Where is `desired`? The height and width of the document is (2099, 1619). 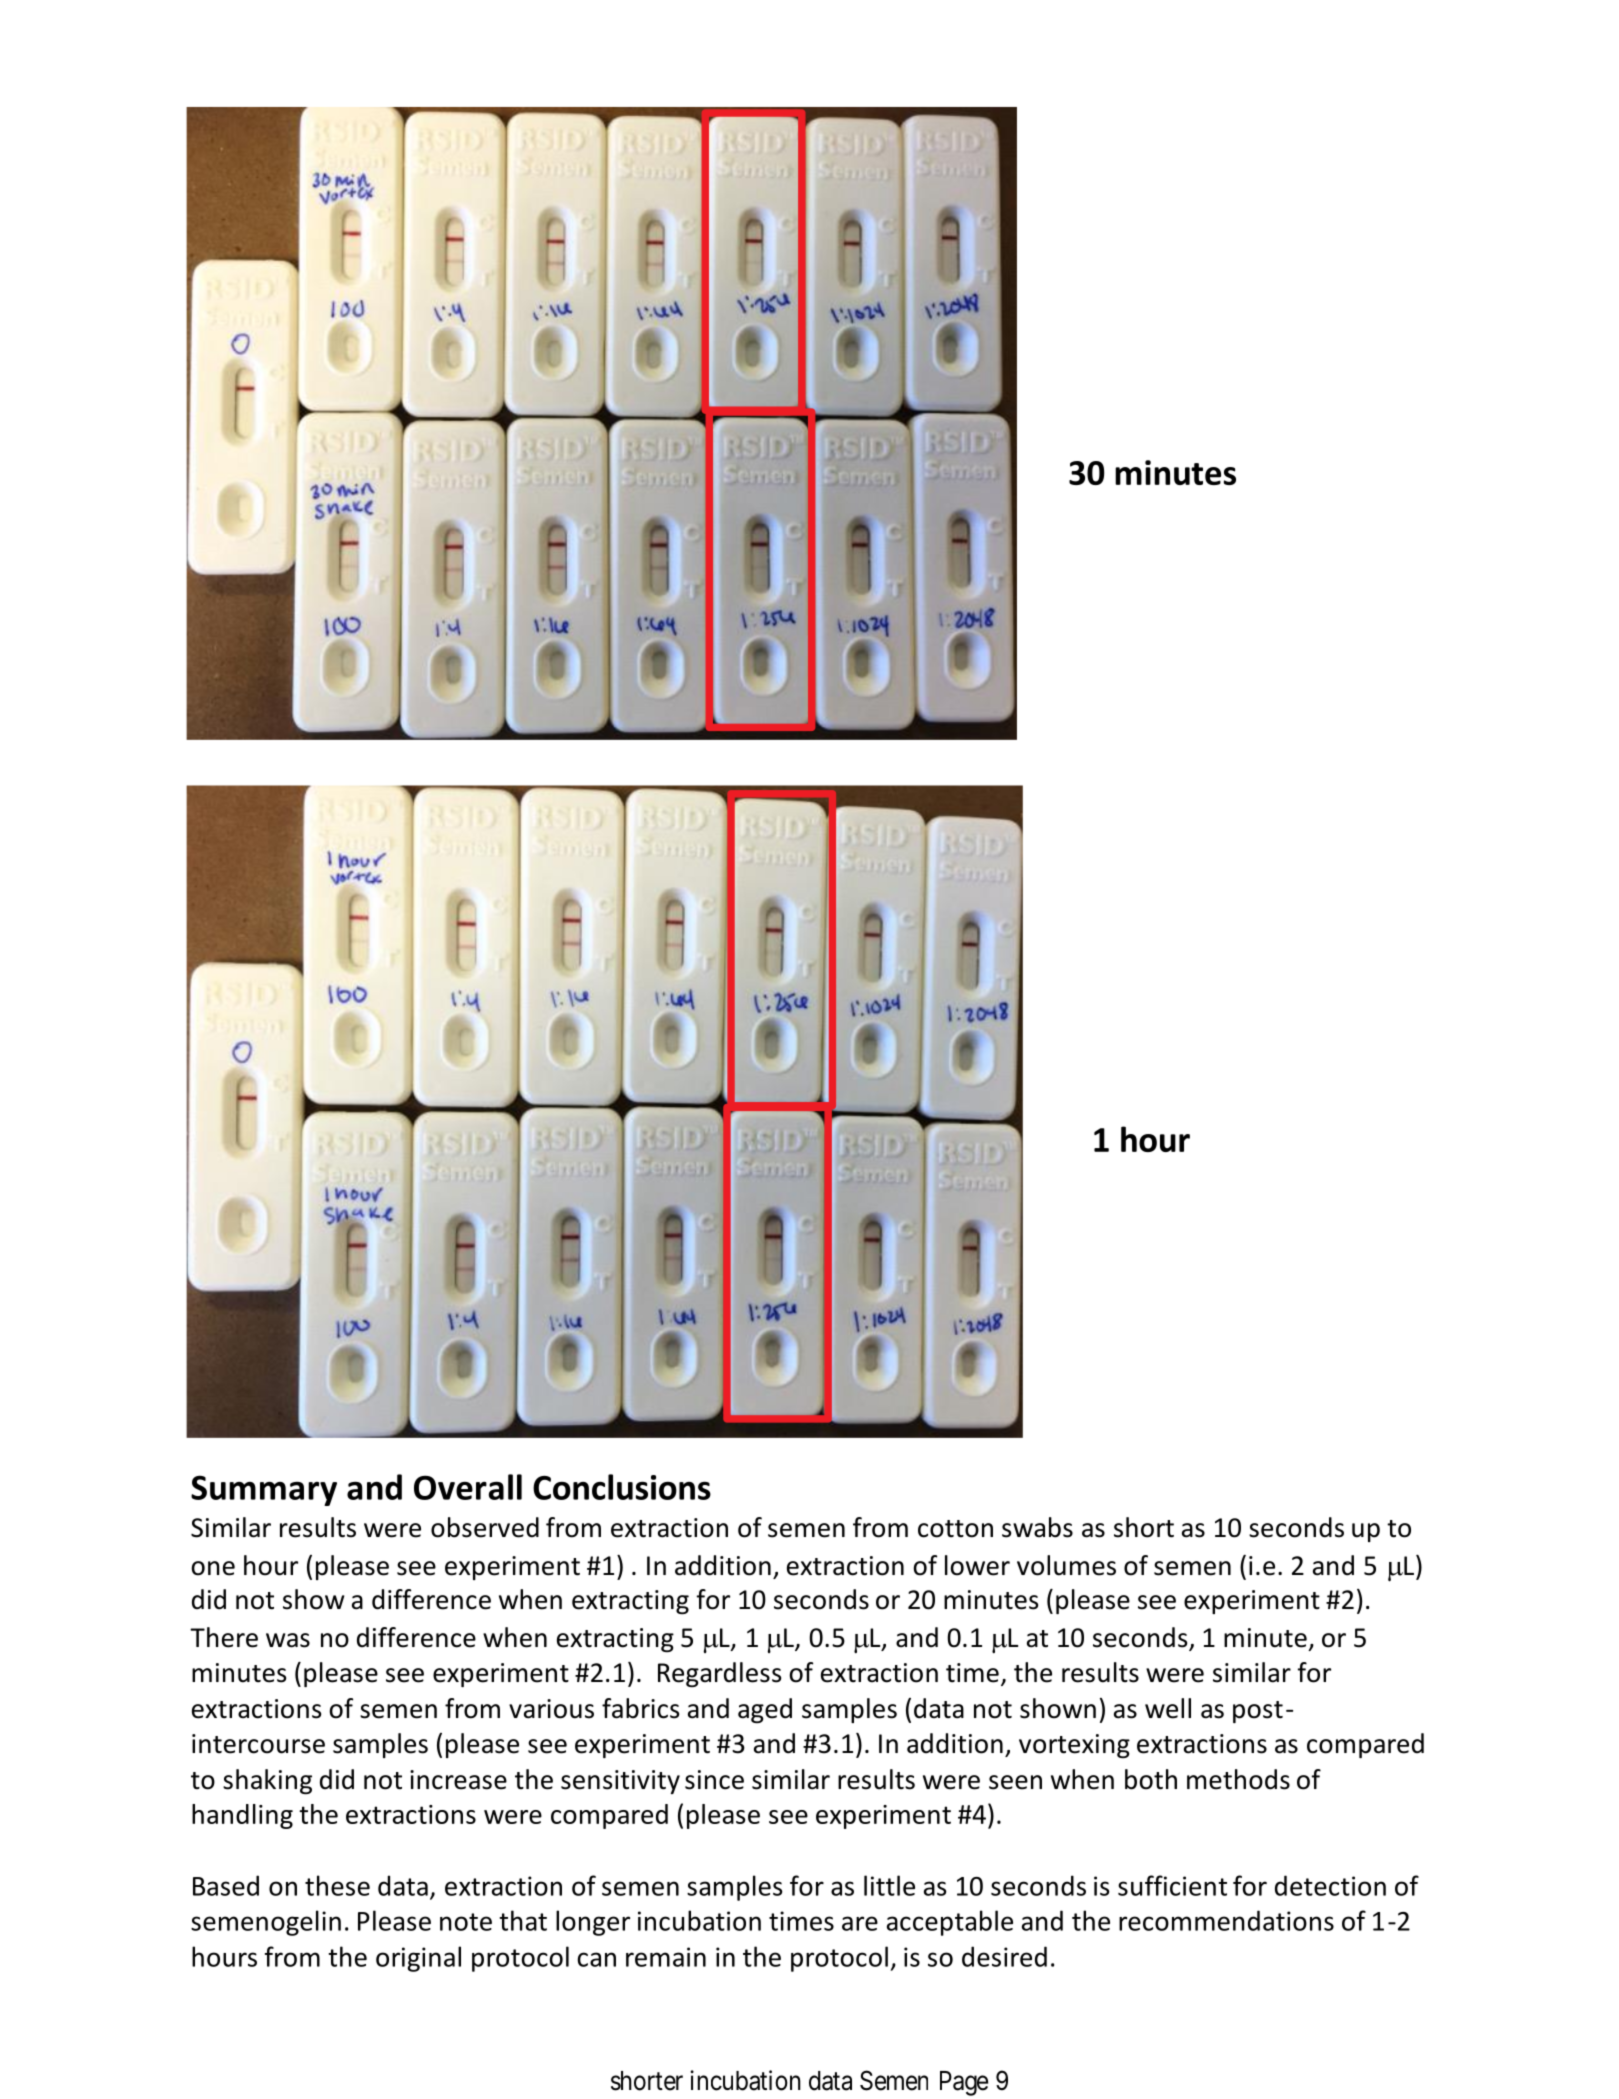
desired is located at coordinates (1004, 1956).
